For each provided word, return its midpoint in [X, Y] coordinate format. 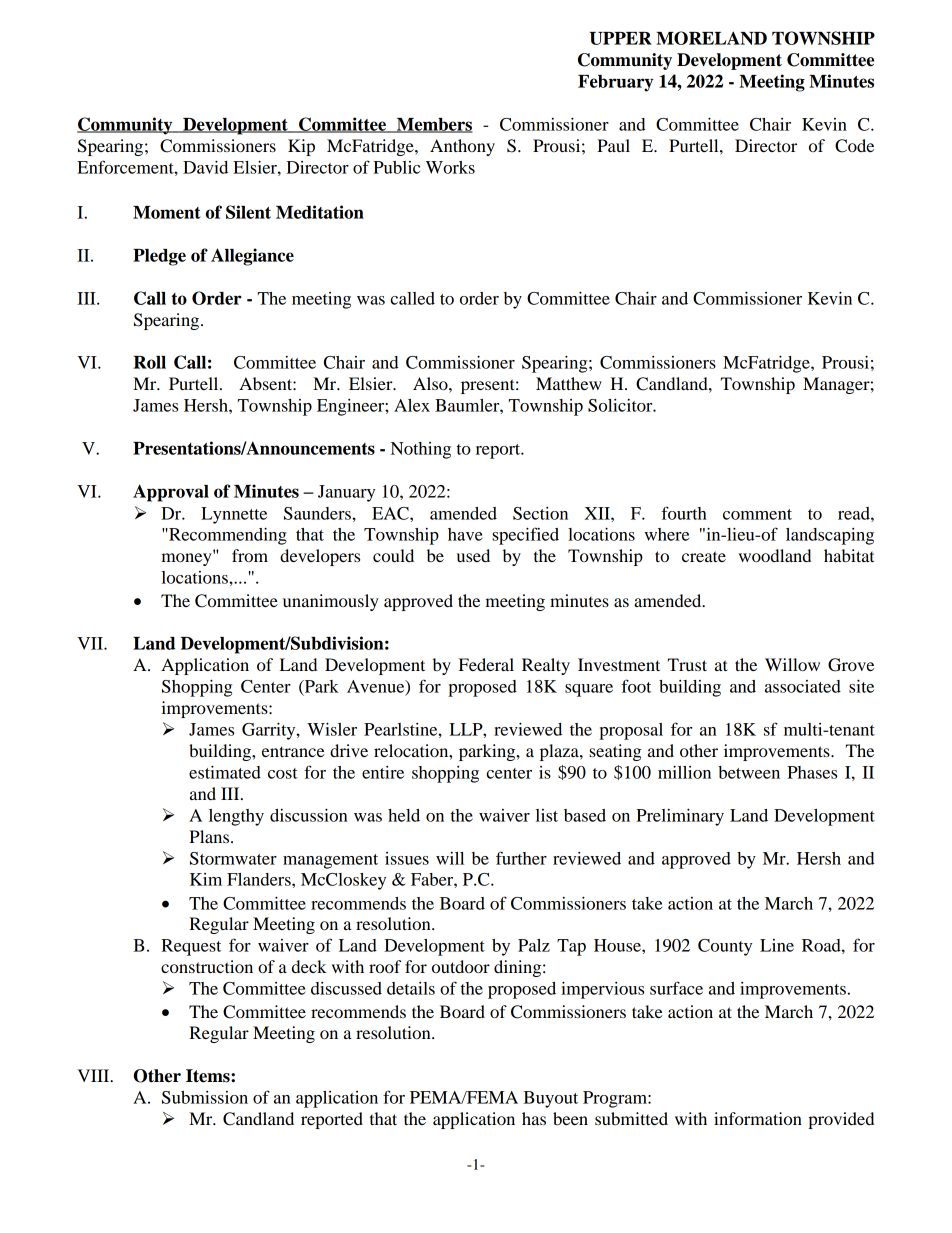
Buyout [550, 1099]
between [749, 772]
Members [434, 125]
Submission [205, 1097]
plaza [560, 752]
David [205, 167]
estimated [225, 772]
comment [757, 514]
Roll [149, 362]
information [758, 1118]
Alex [412, 405]
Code [854, 146]
